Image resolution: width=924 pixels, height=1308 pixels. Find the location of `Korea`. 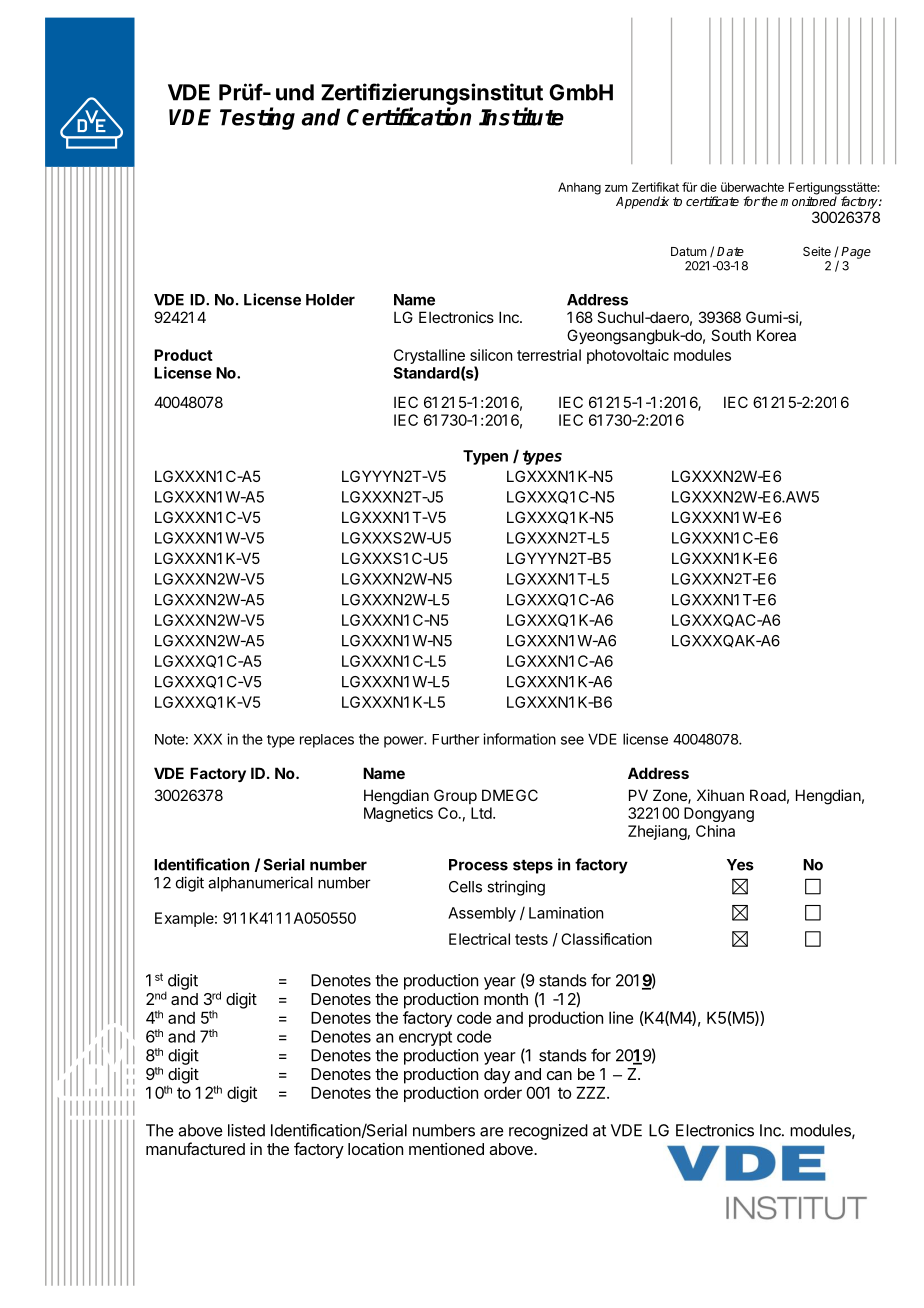

Korea is located at coordinates (776, 335).
